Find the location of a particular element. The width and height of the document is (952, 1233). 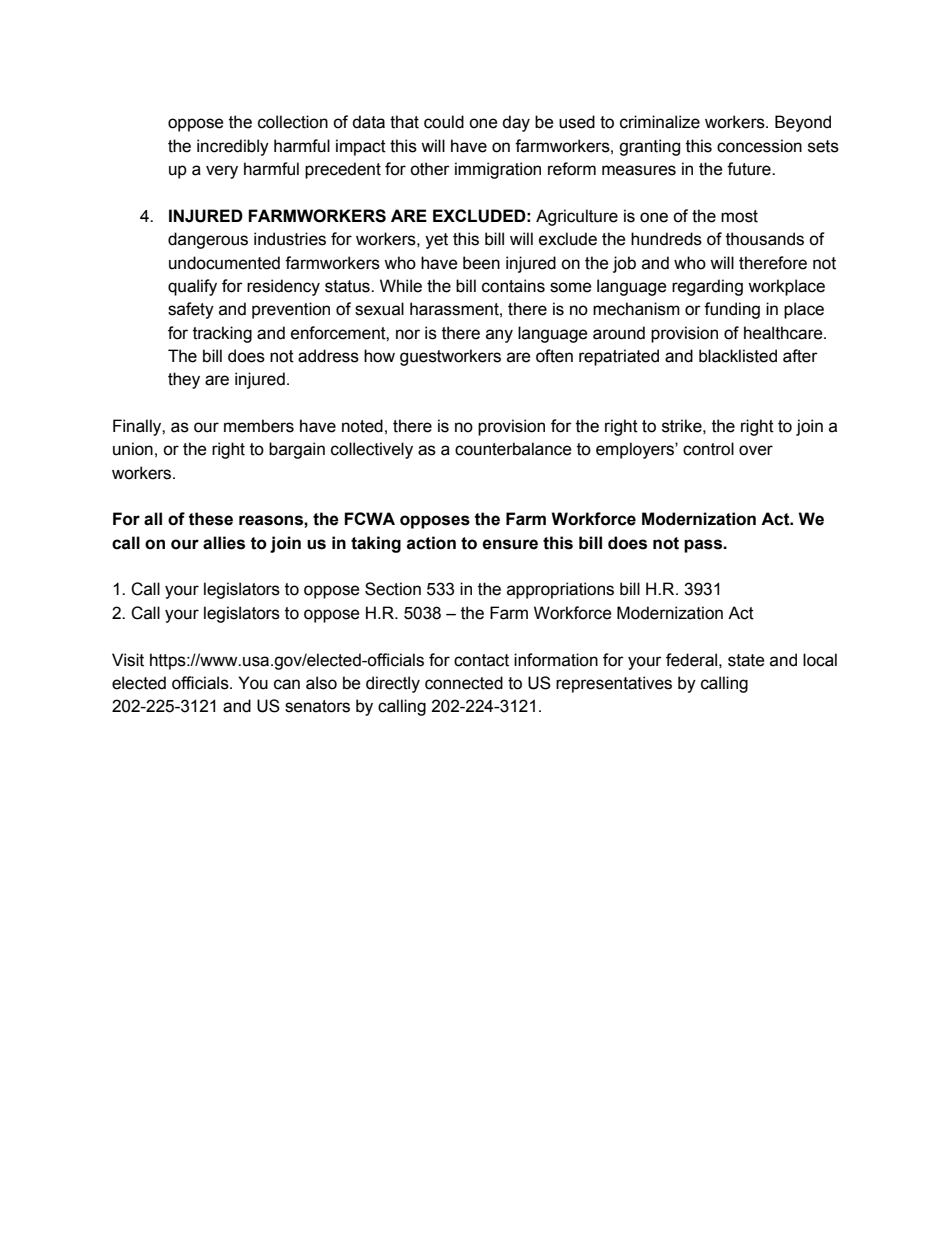

concession is located at coordinates (759, 146).
